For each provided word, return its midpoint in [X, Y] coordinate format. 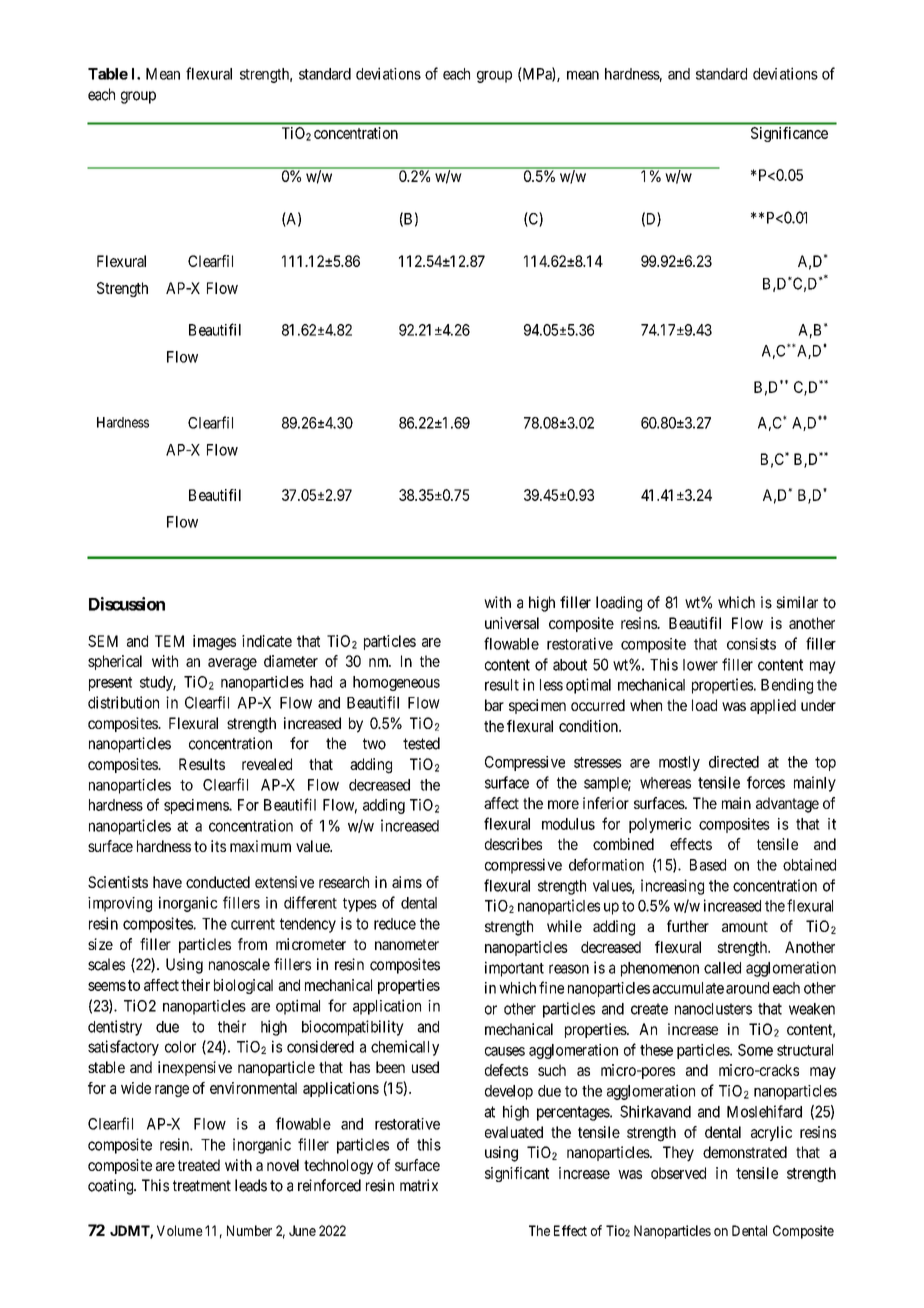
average [232, 664]
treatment [202, 1186]
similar [797, 602]
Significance [789, 134]
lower [700, 665]
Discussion [127, 604]
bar [494, 705]
